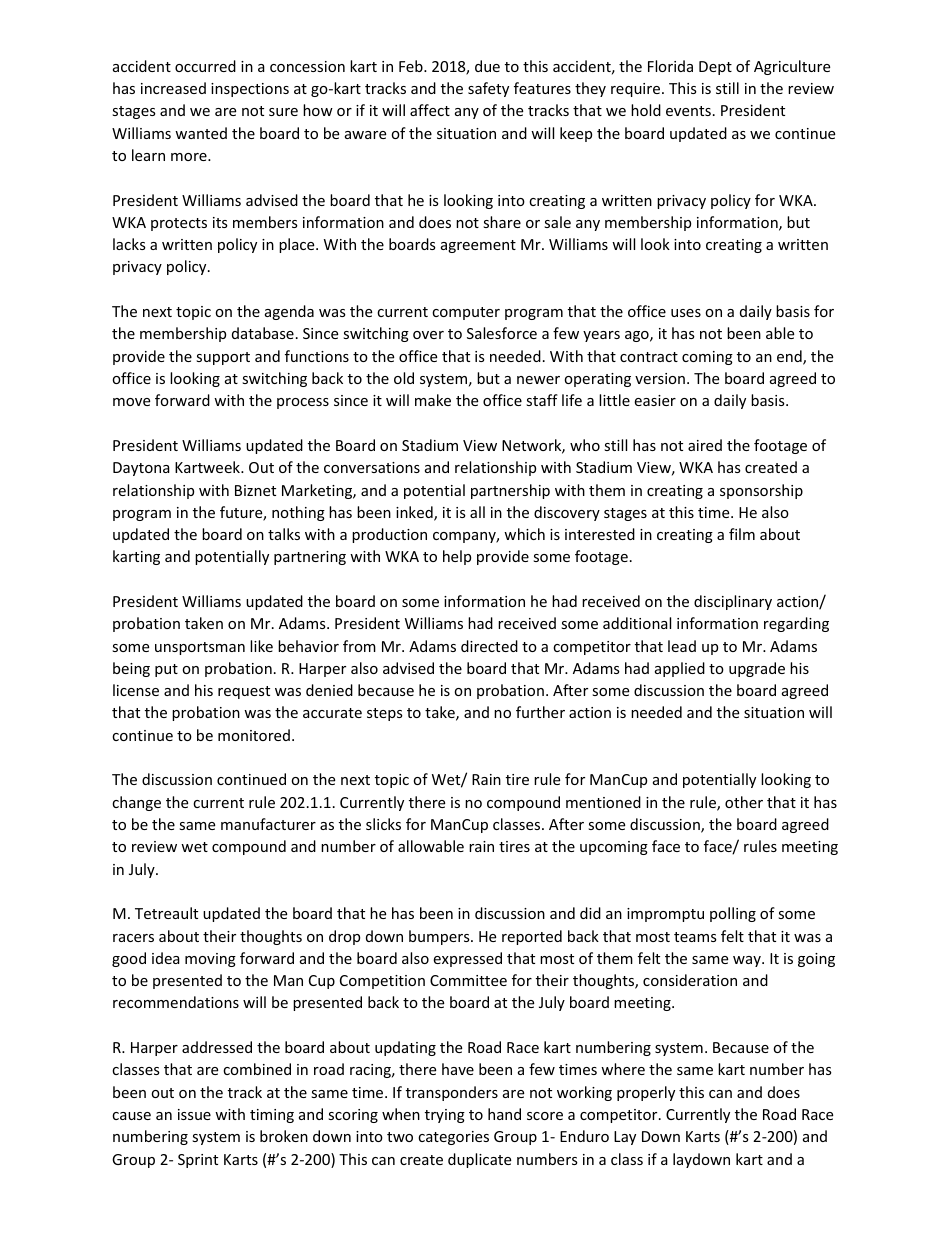  What do you see at coordinates (489, 646) in the screenshot?
I see `directed` at bounding box center [489, 646].
